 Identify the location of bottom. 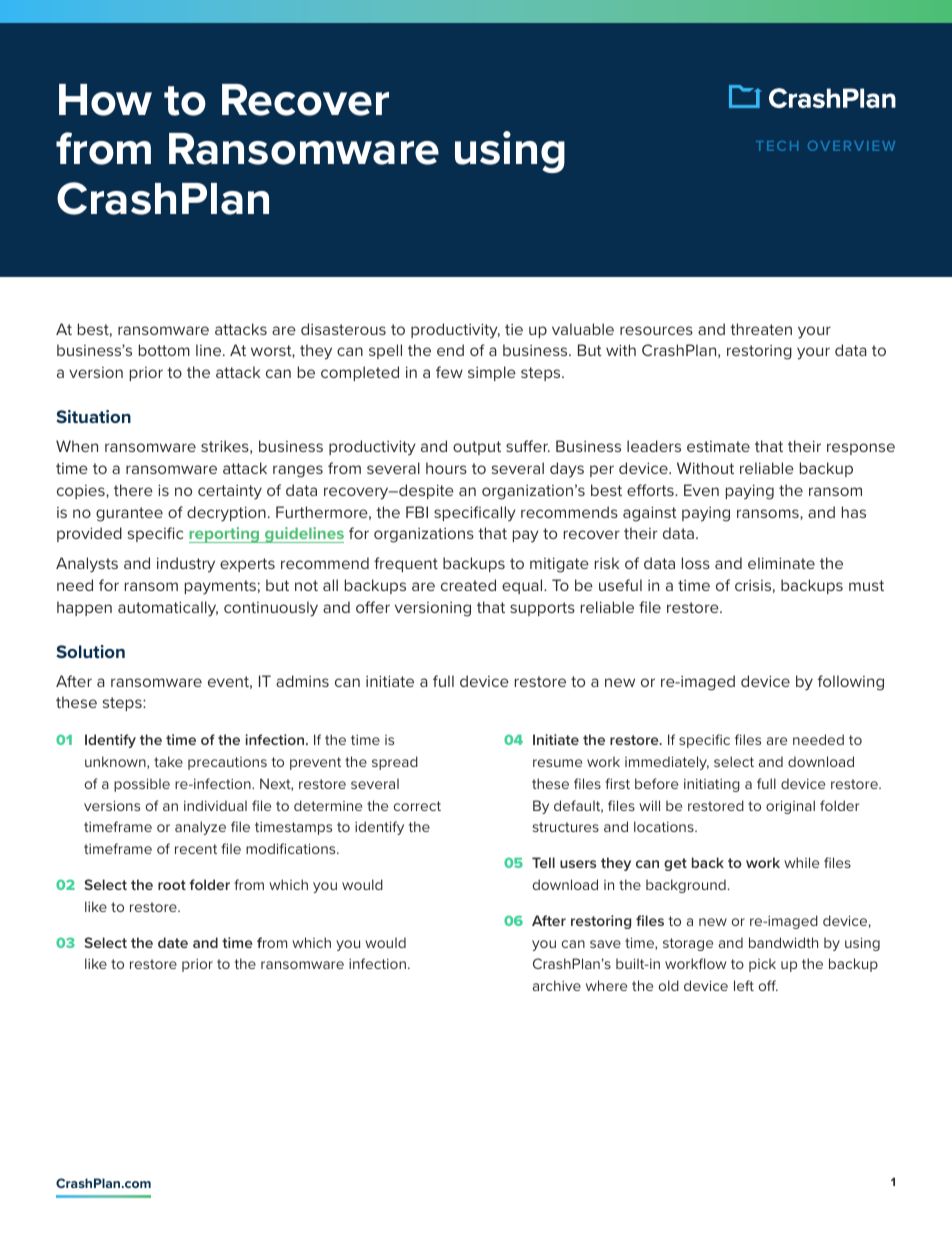
(164, 350).
